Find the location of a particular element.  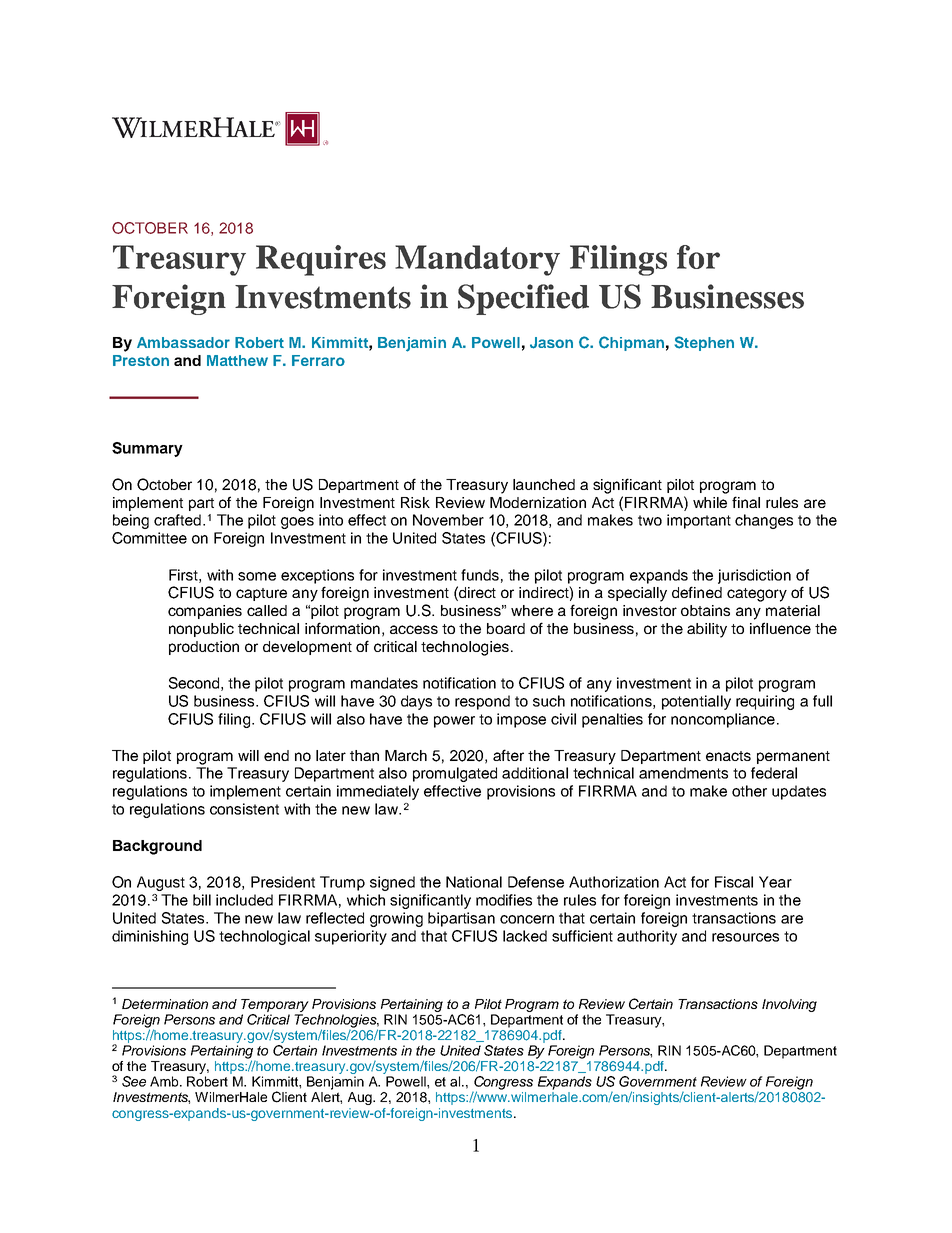

Involving is located at coordinates (789, 1005).
